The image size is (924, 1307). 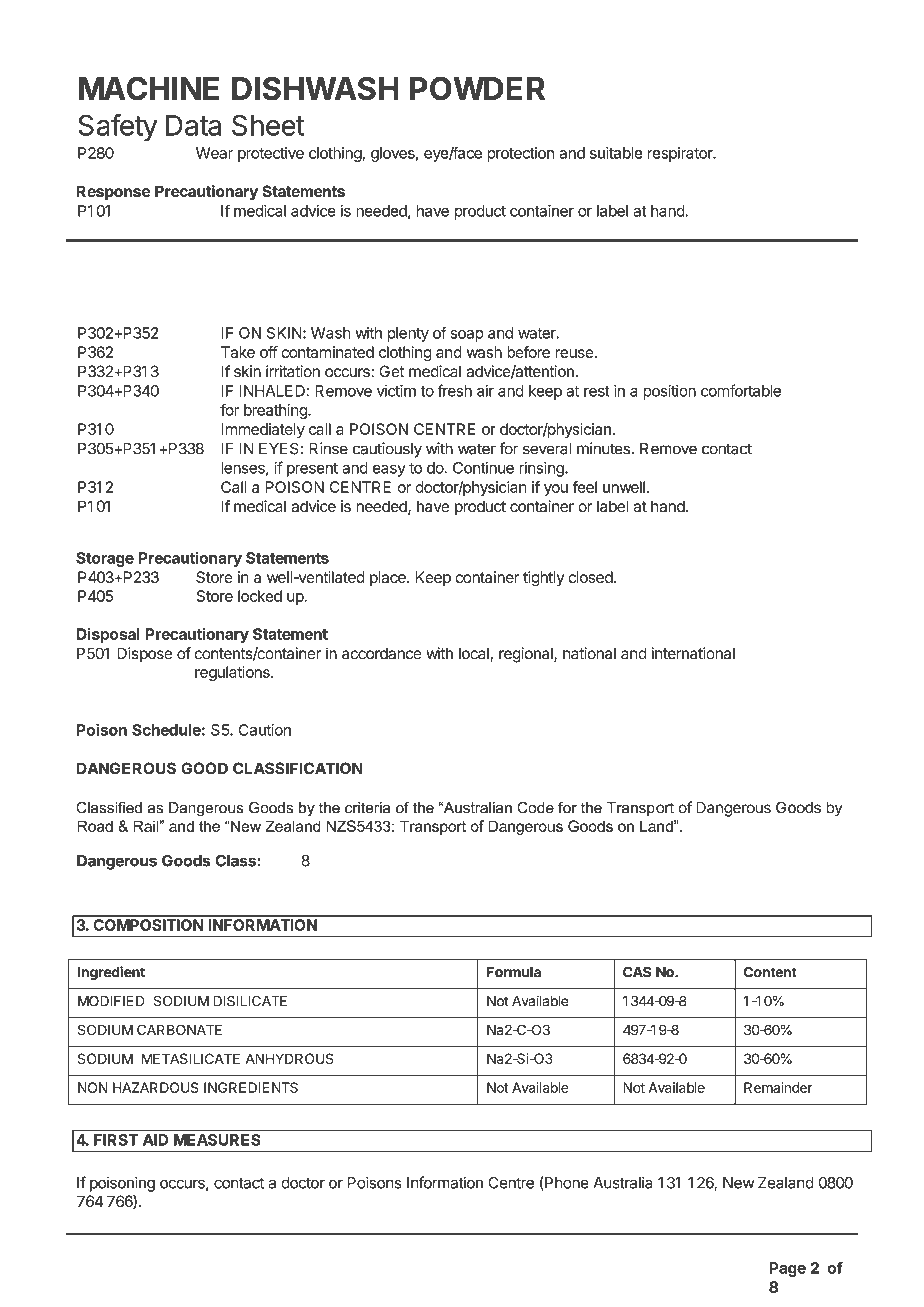 I want to click on suitable, so click(x=616, y=153).
